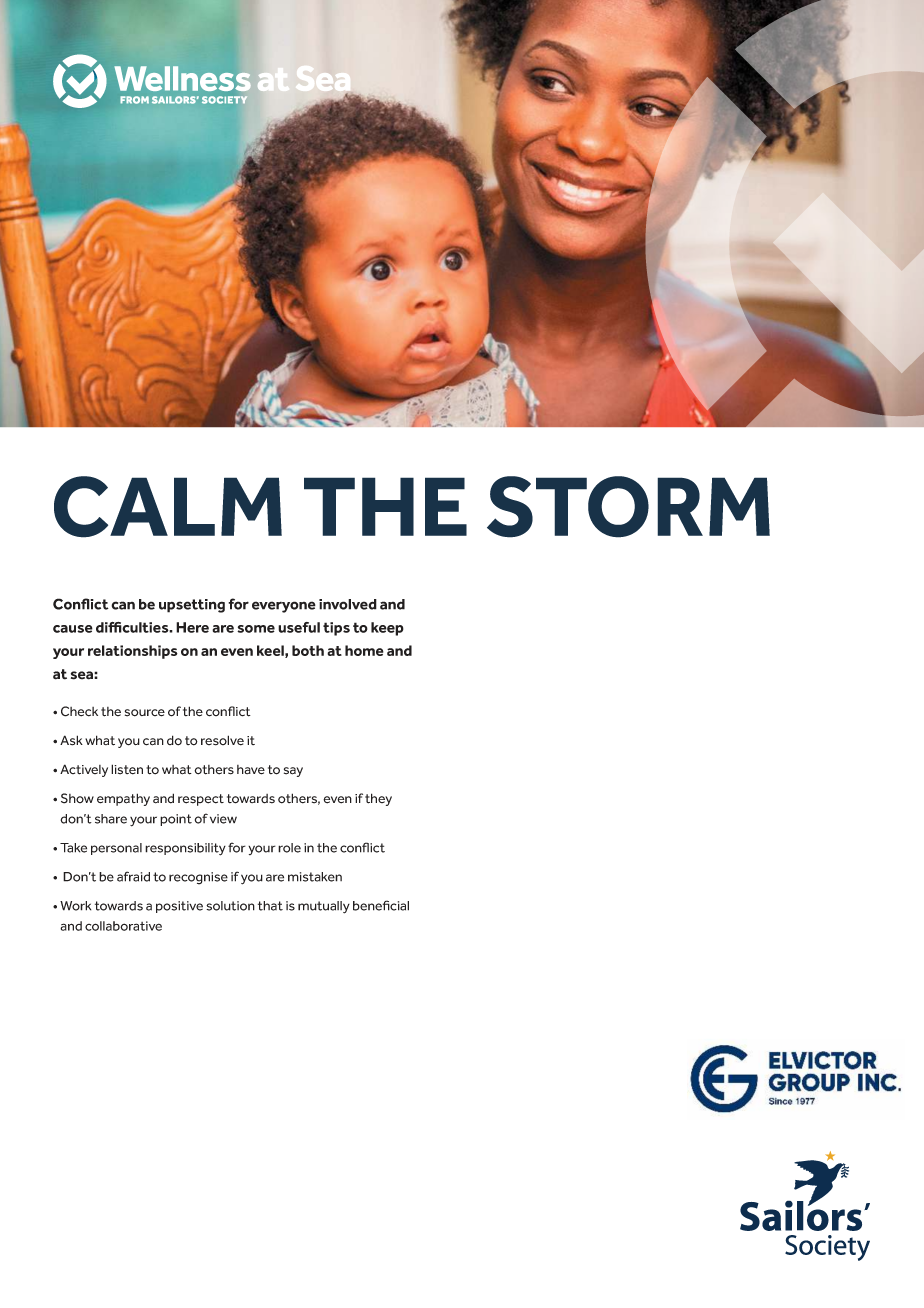 This image has height=1308, width=924. I want to click on they, so click(378, 799).
